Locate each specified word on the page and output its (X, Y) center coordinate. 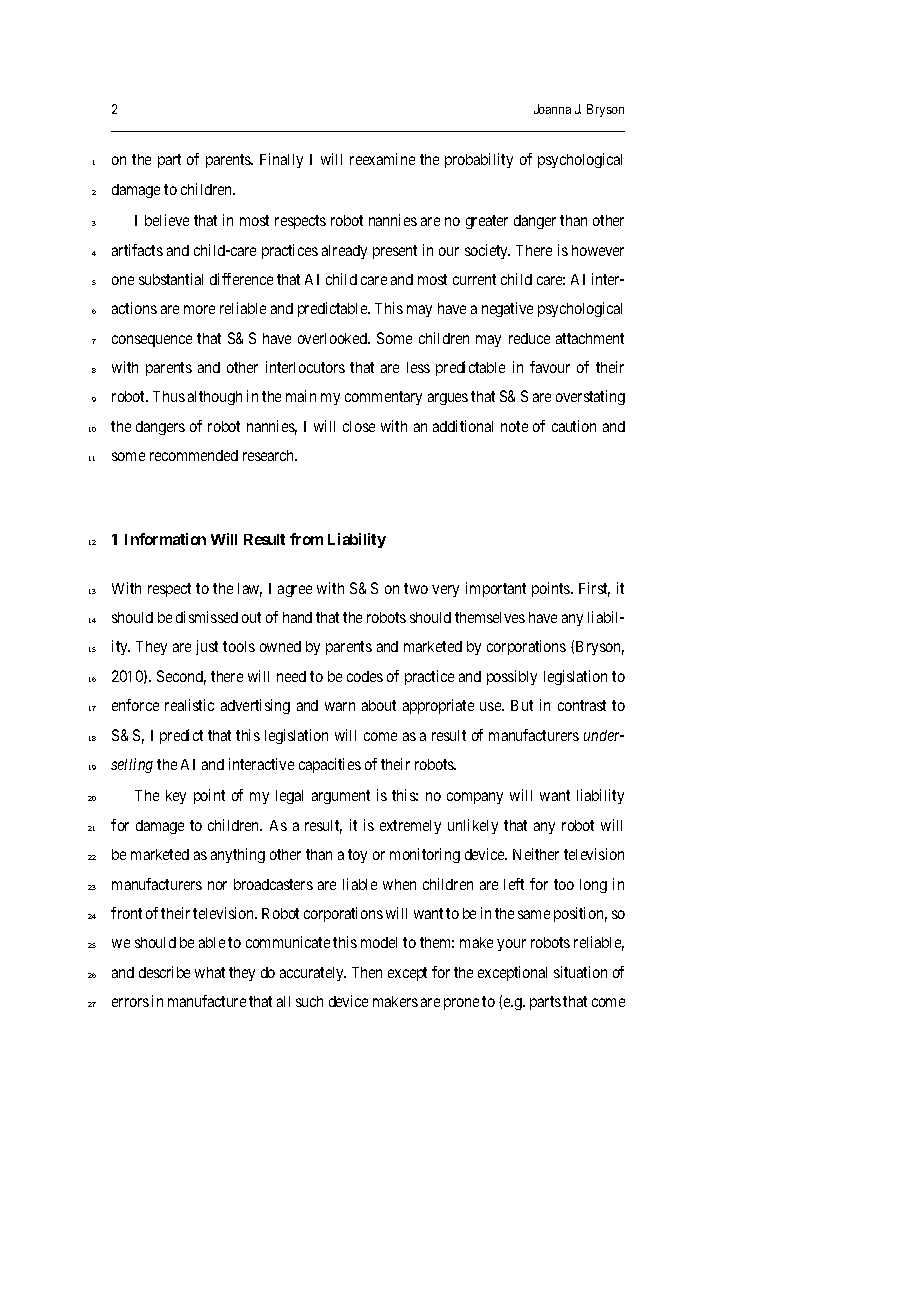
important (496, 589)
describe (164, 972)
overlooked (334, 338)
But (522, 705)
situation (580, 972)
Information (165, 539)
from (306, 539)
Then (367, 972)
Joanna (552, 109)
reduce (529, 338)
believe (167, 220)
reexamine (382, 159)
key (176, 797)
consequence (152, 341)
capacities (330, 765)
